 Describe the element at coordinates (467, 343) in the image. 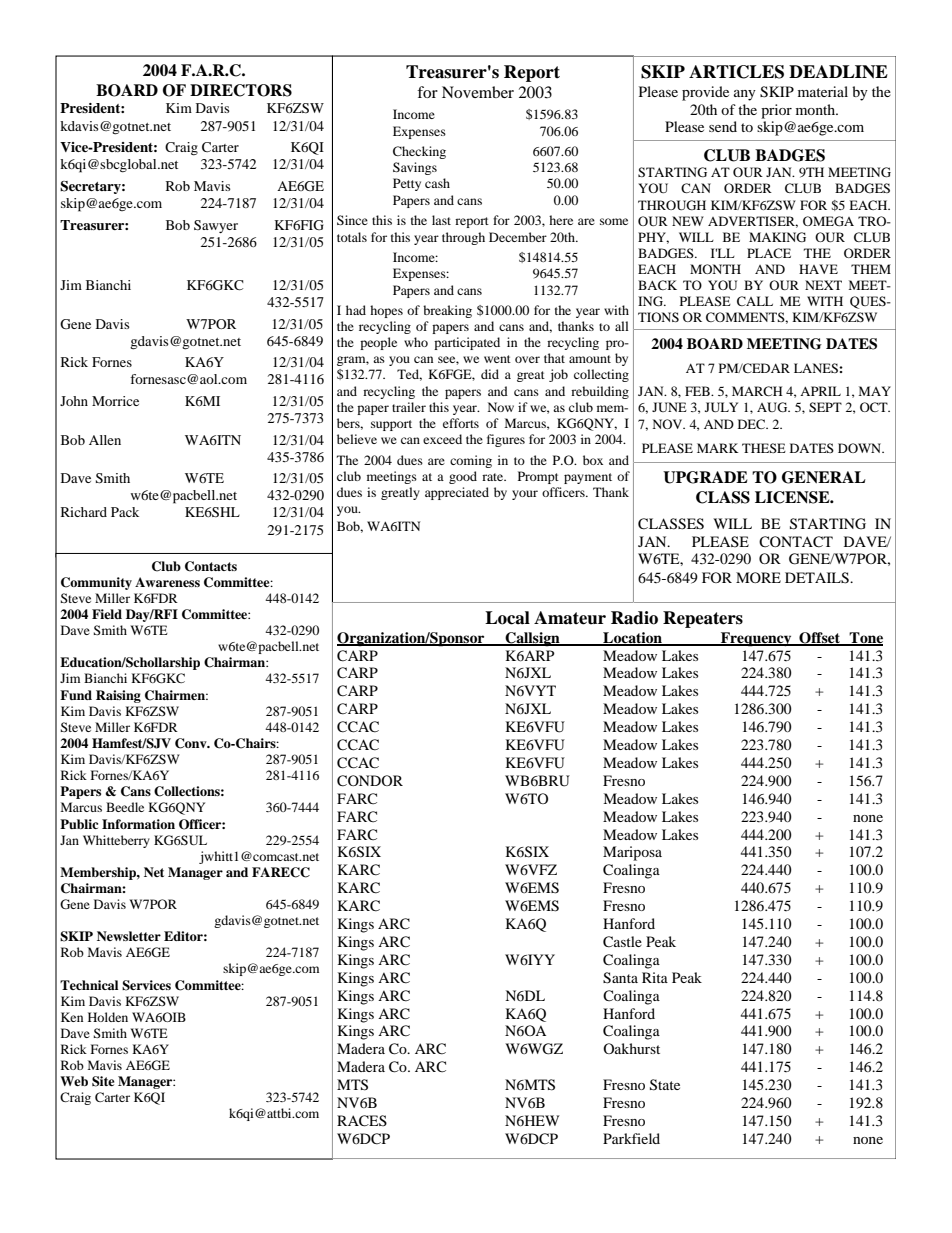

I see `participated` at that location.
